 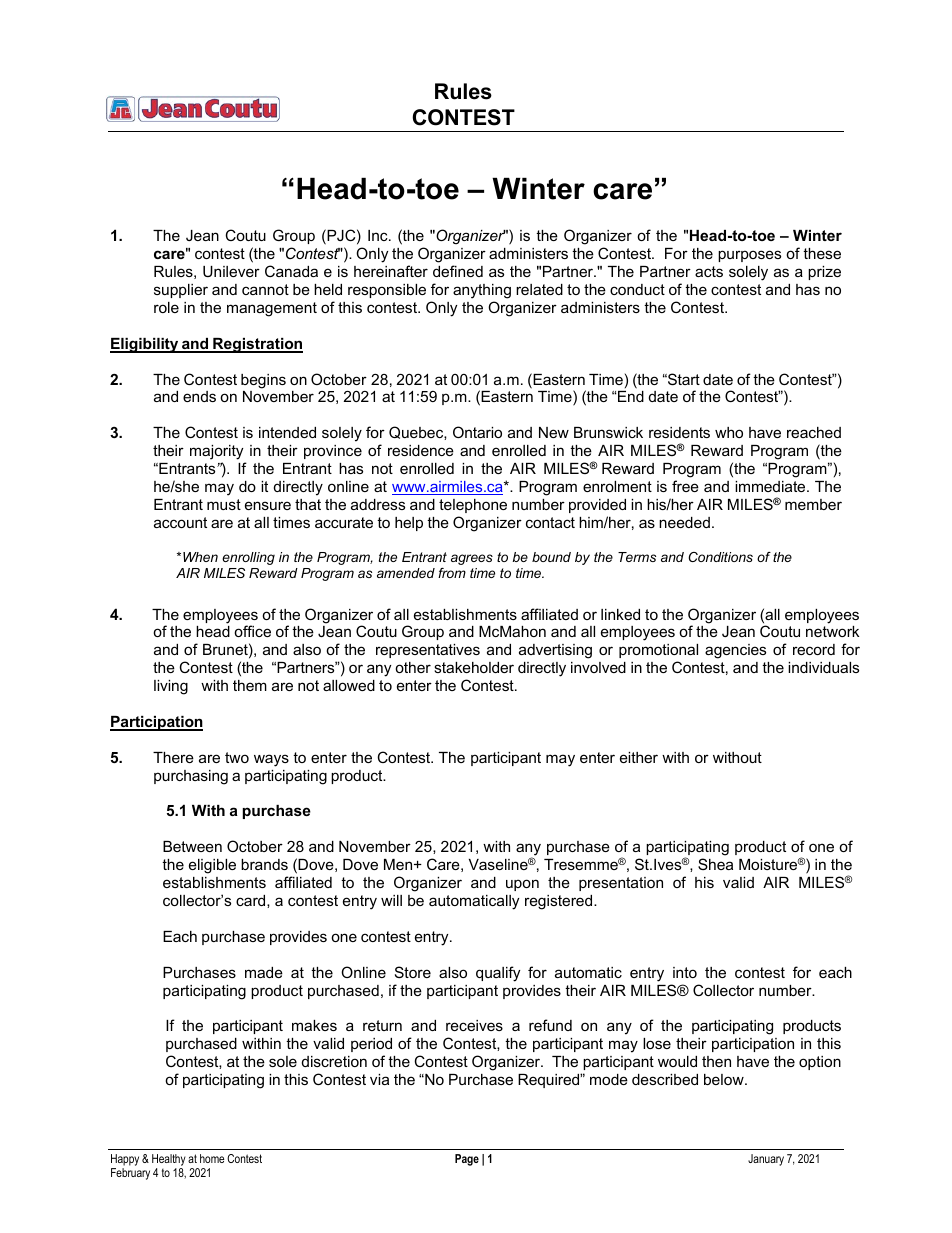 I want to click on Page, so click(x=467, y=1160).
